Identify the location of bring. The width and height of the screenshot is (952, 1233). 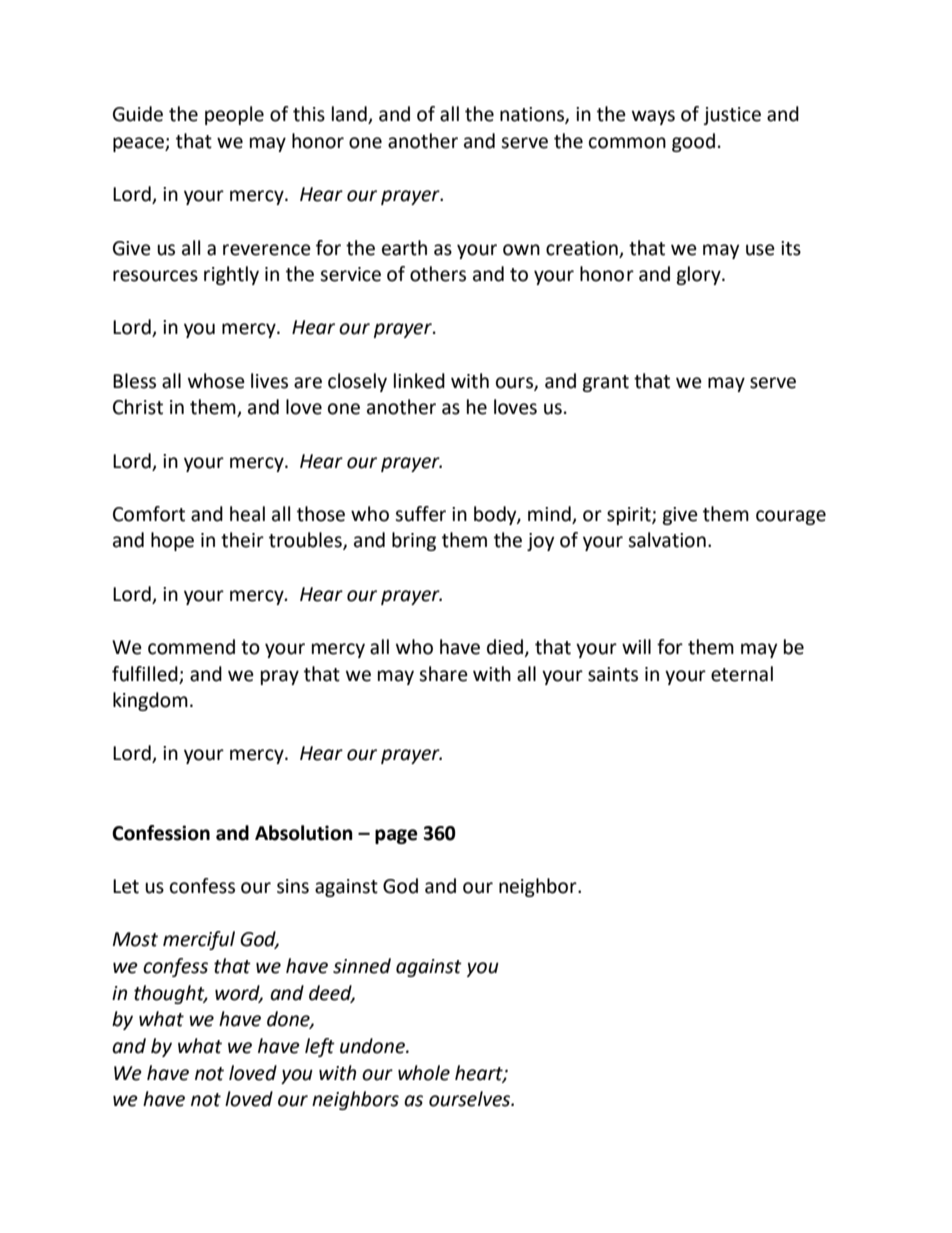
(414, 541).
